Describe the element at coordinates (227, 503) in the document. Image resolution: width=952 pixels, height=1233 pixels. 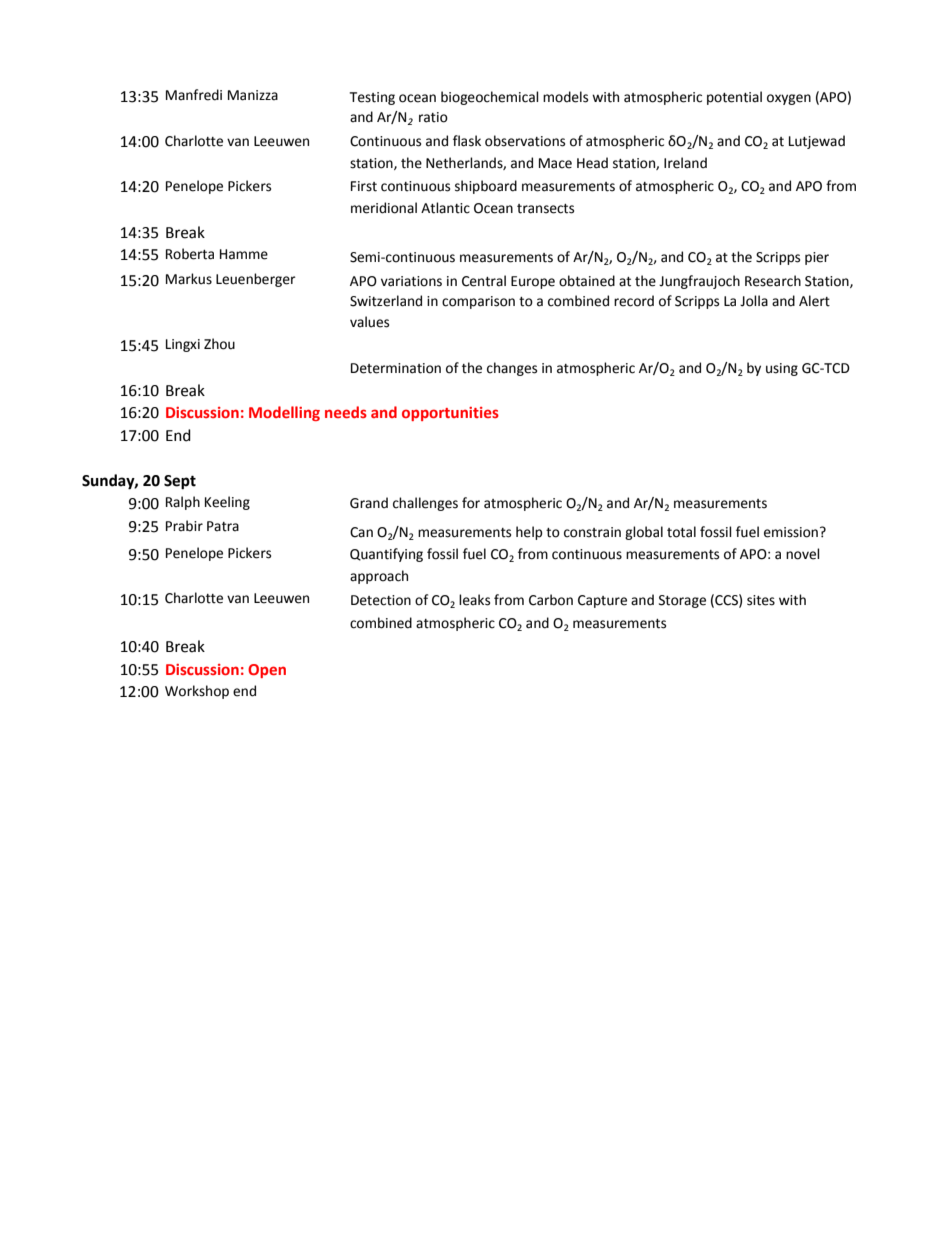
I see `Keeling` at that location.
